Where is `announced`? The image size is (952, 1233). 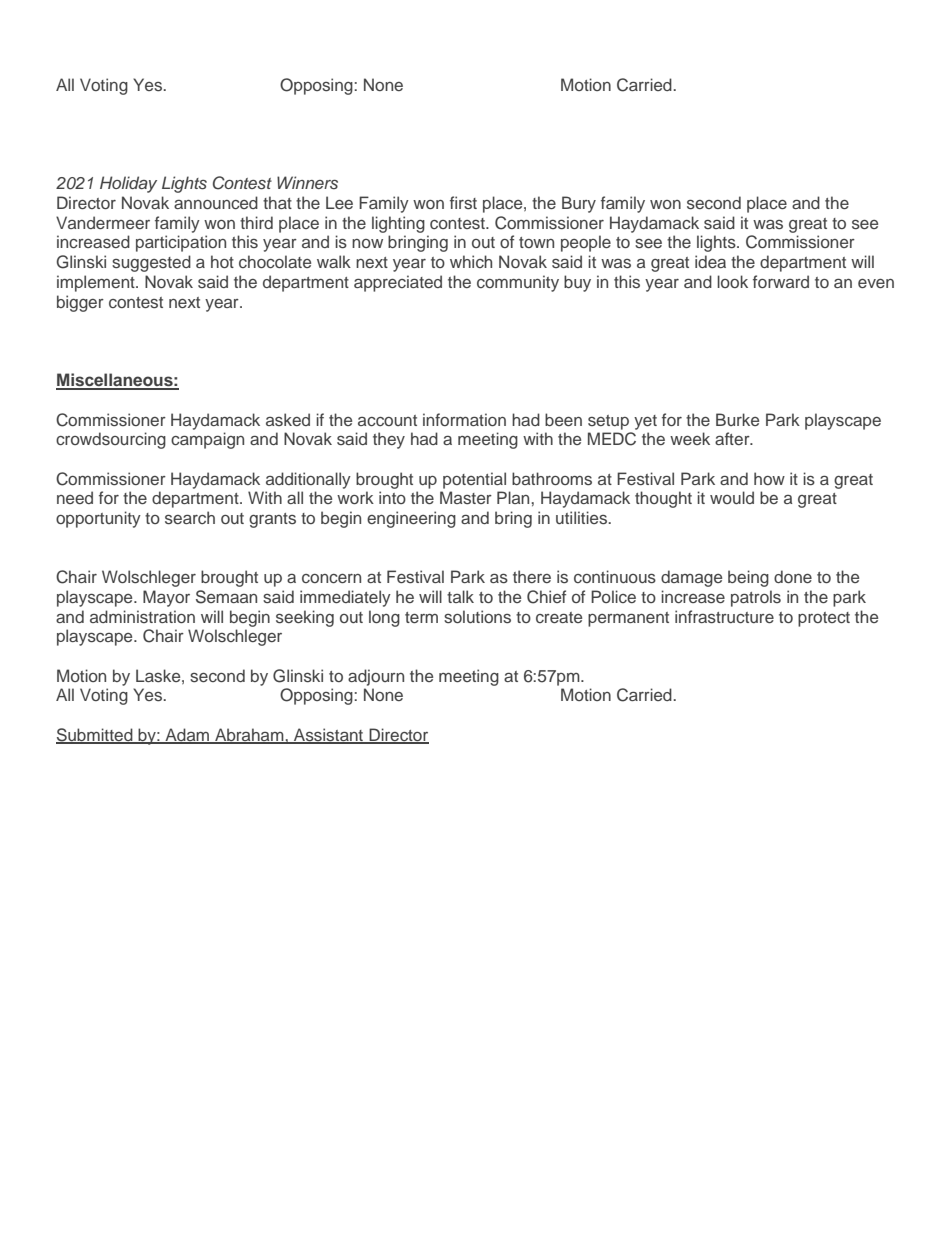
announced is located at coordinates (216, 202).
